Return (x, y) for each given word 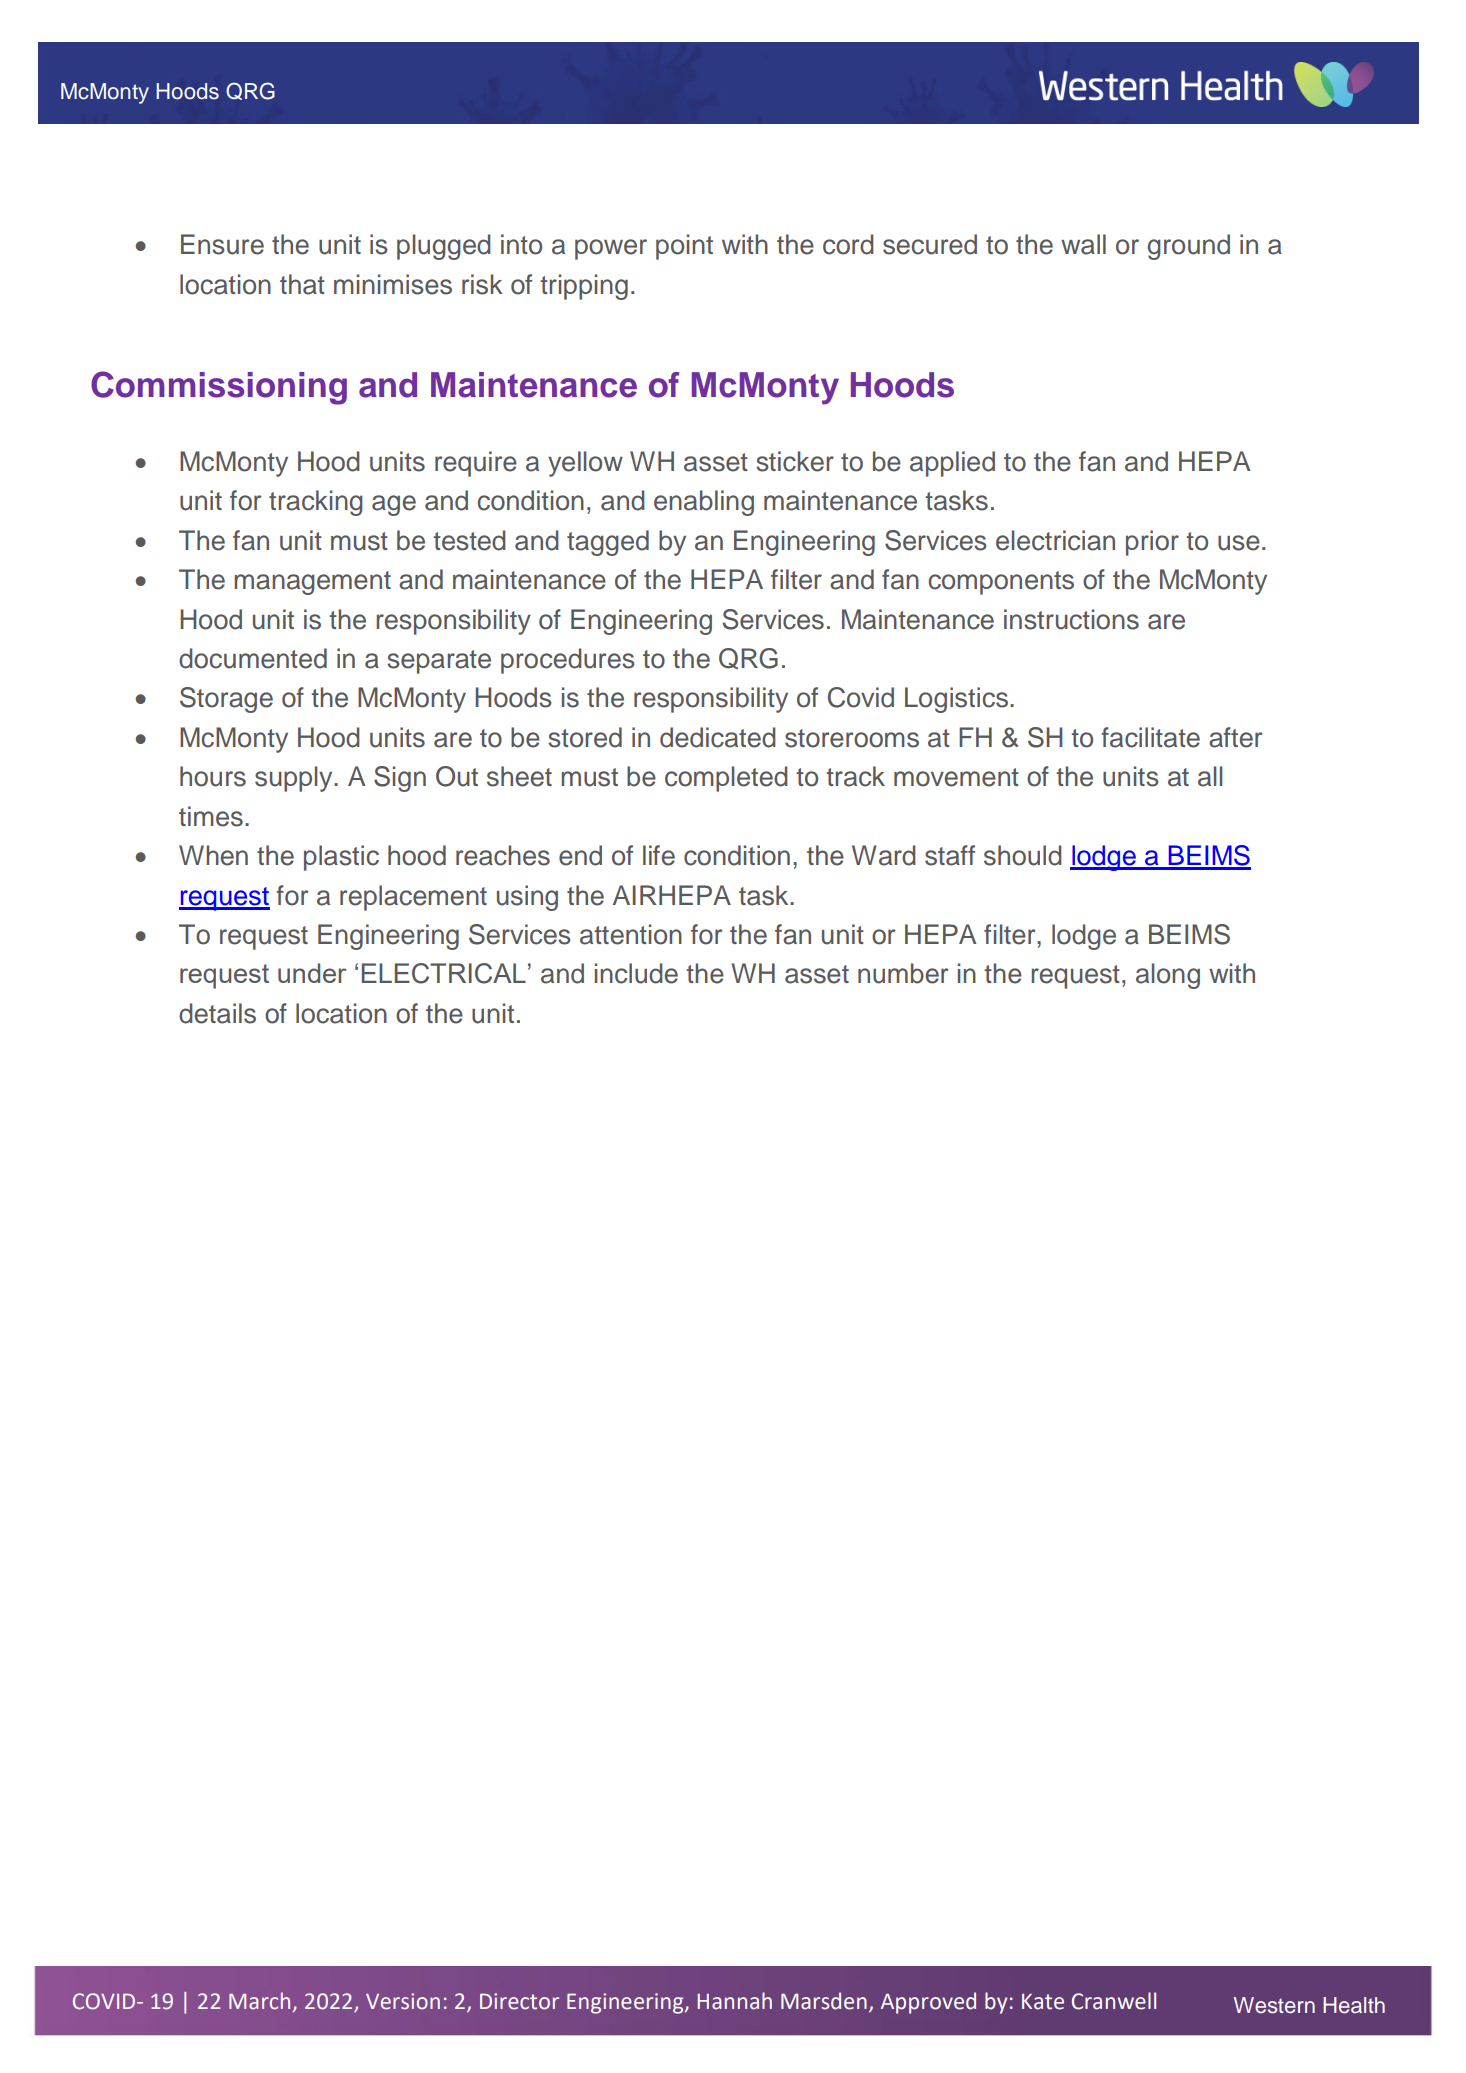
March (259, 2001)
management (312, 583)
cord (848, 244)
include (636, 973)
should (1023, 855)
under (312, 973)
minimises (393, 284)
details (217, 1013)
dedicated (718, 737)
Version (403, 2001)
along (1168, 976)
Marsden (824, 2001)
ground (1189, 247)
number (903, 973)
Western (1274, 2005)
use (1239, 543)
